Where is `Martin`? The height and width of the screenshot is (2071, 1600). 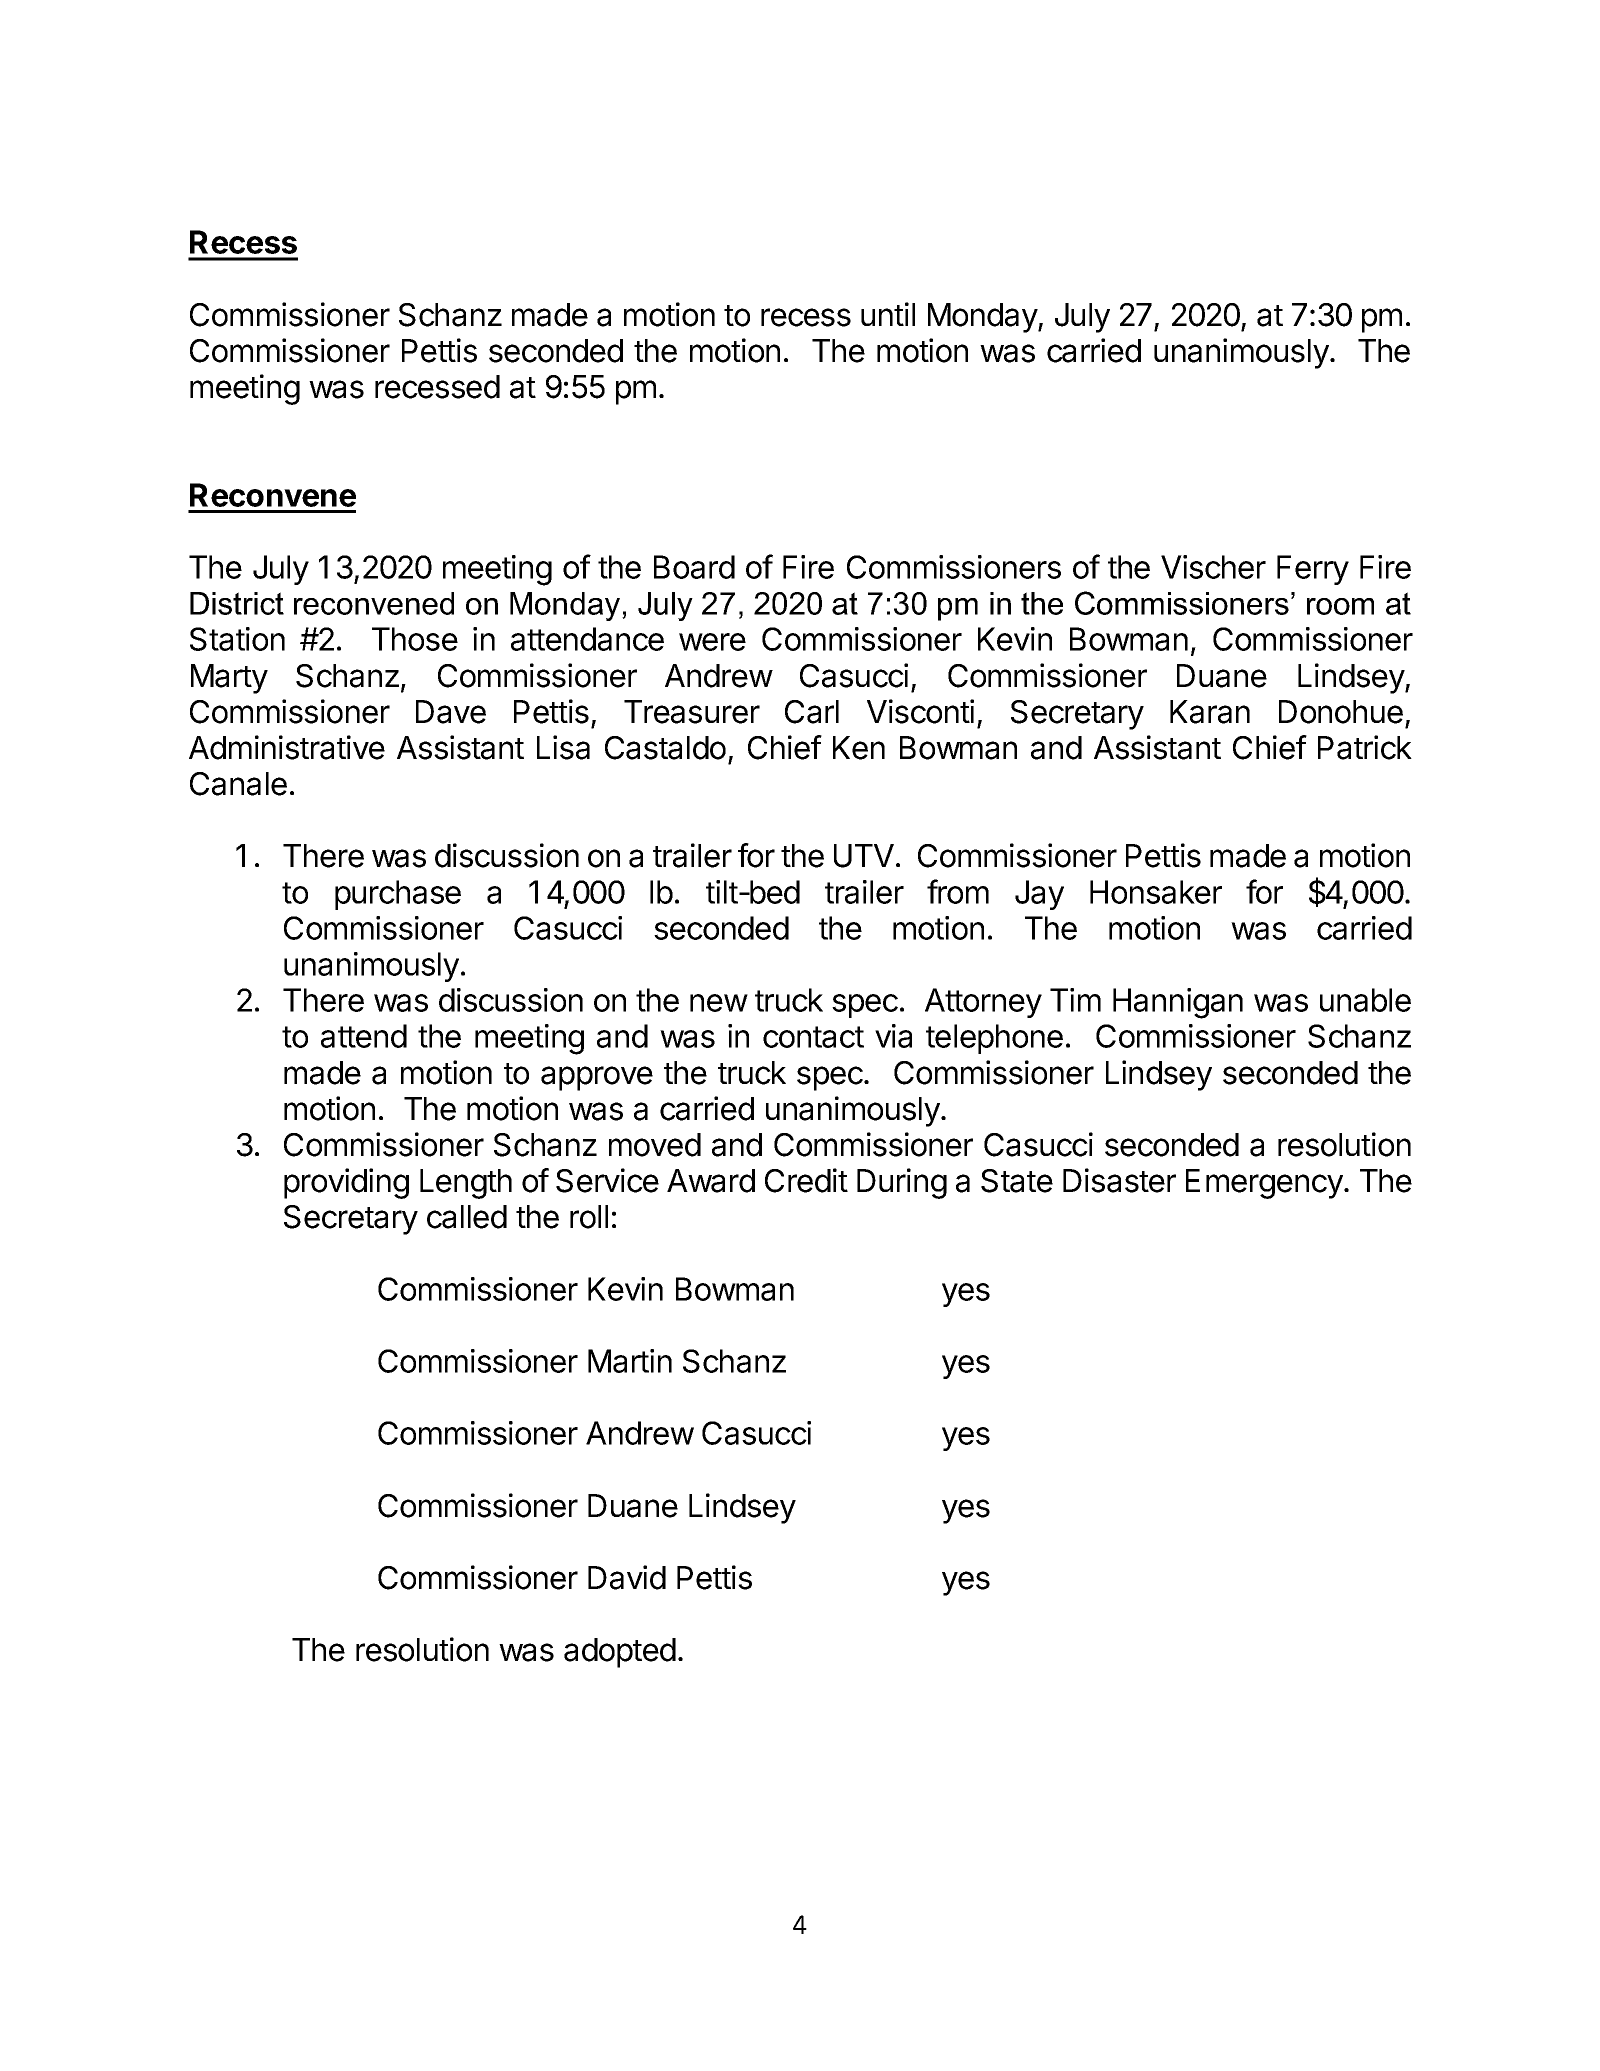 Martin is located at coordinates (630, 1361).
